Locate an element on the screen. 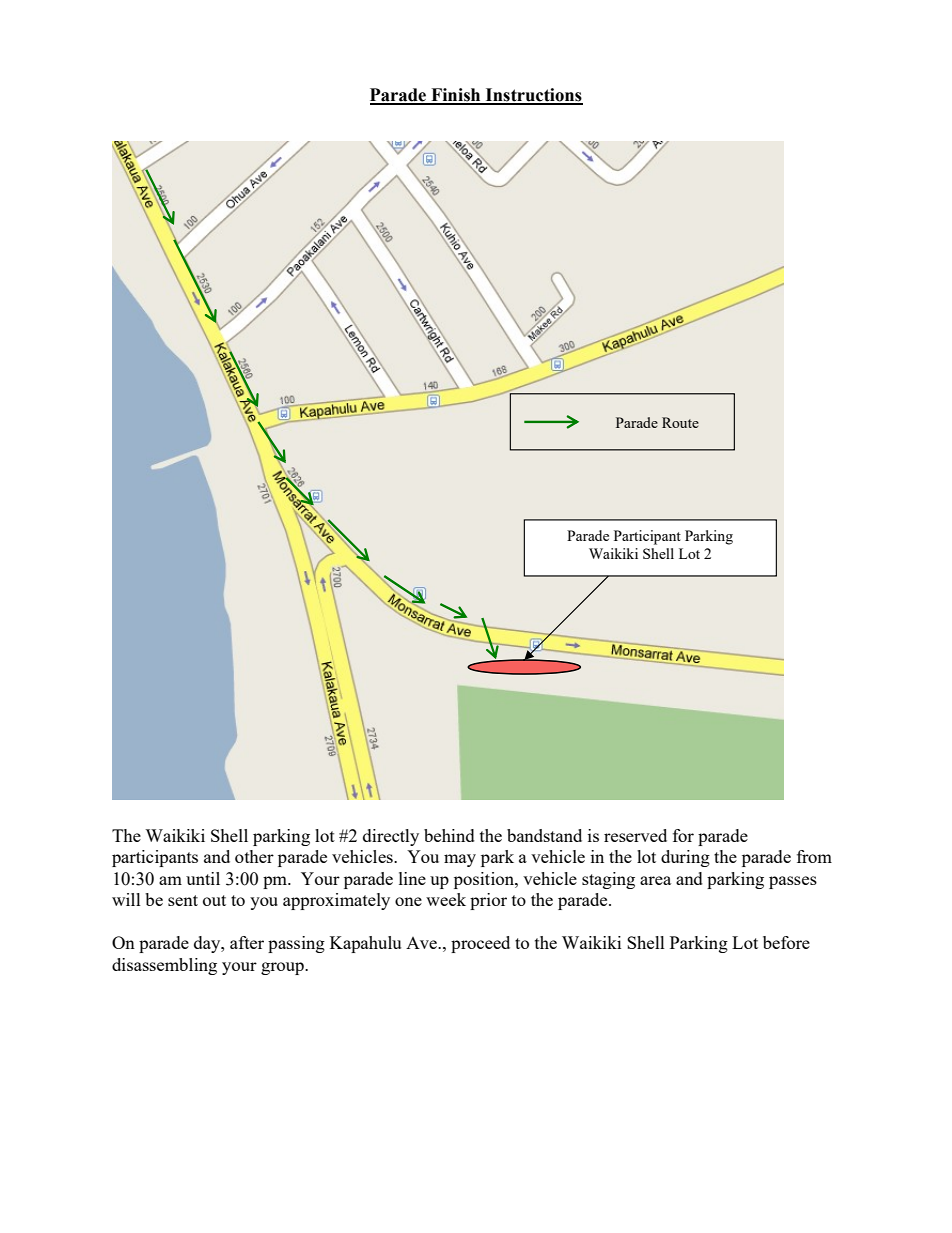 The width and height of the screenshot is (952, 1233). may is located at coordinates (460, 860).
